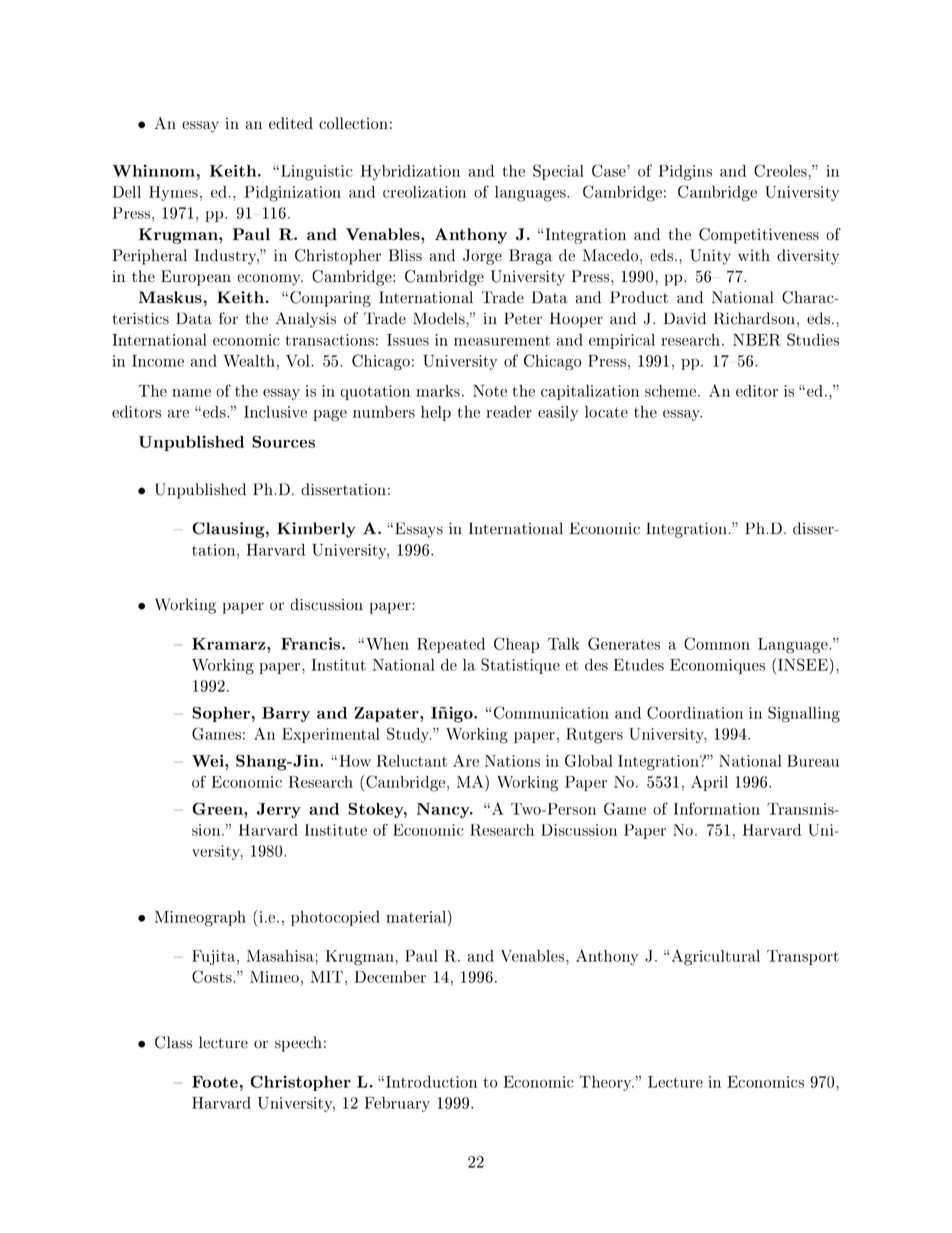  Describe the element at coordinates (436, 413) in the screenshot. I see `help` at that location.
